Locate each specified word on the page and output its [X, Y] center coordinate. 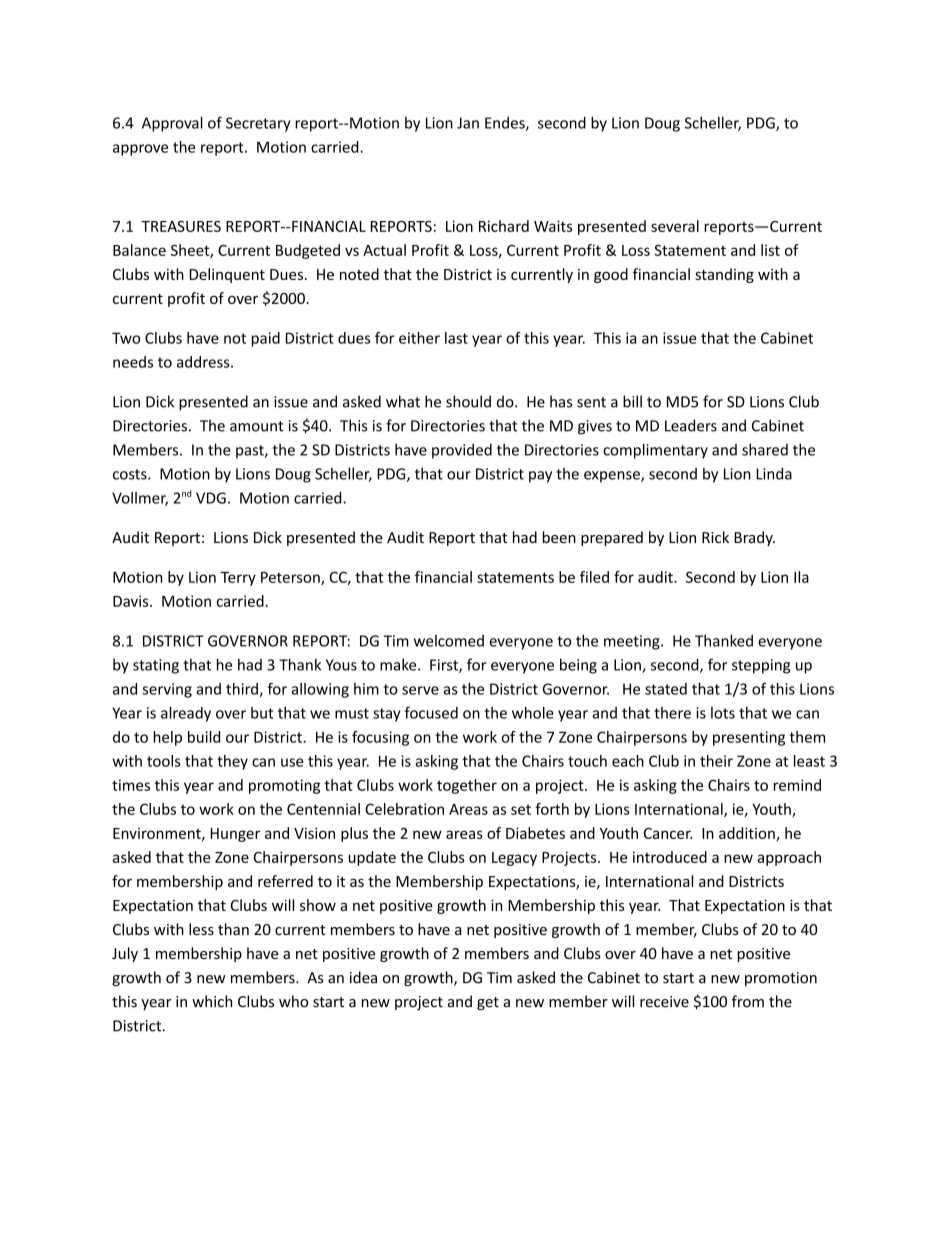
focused [431, 712]
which [212, 1001]
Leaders [691, 425]
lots [723, 713]
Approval [172, 124]
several [675, 226]
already [186, 714]
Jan [468, 123]
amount [257, 426]
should [468, 401]
